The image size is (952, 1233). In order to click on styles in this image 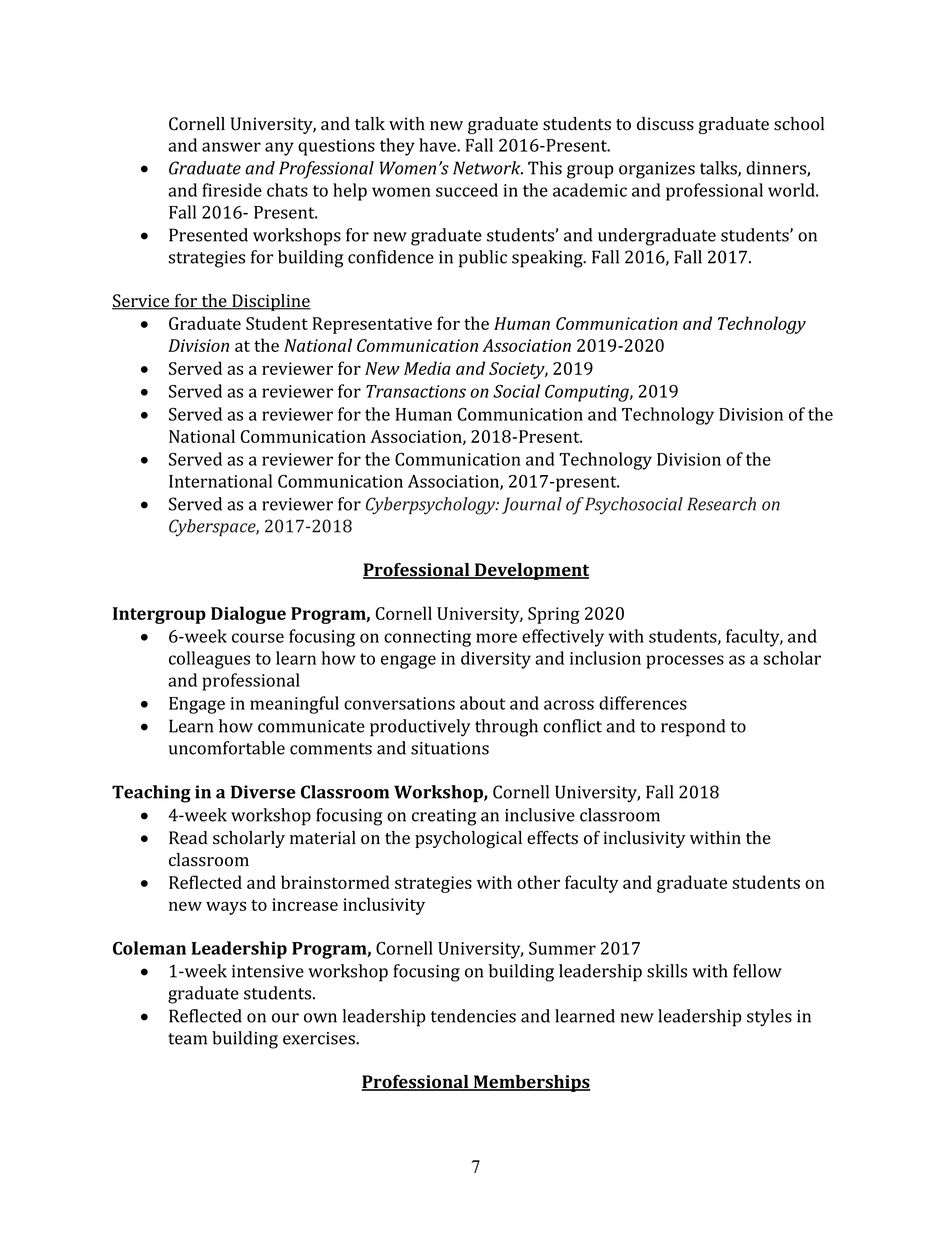, I will do `click(769, 1018)`.
